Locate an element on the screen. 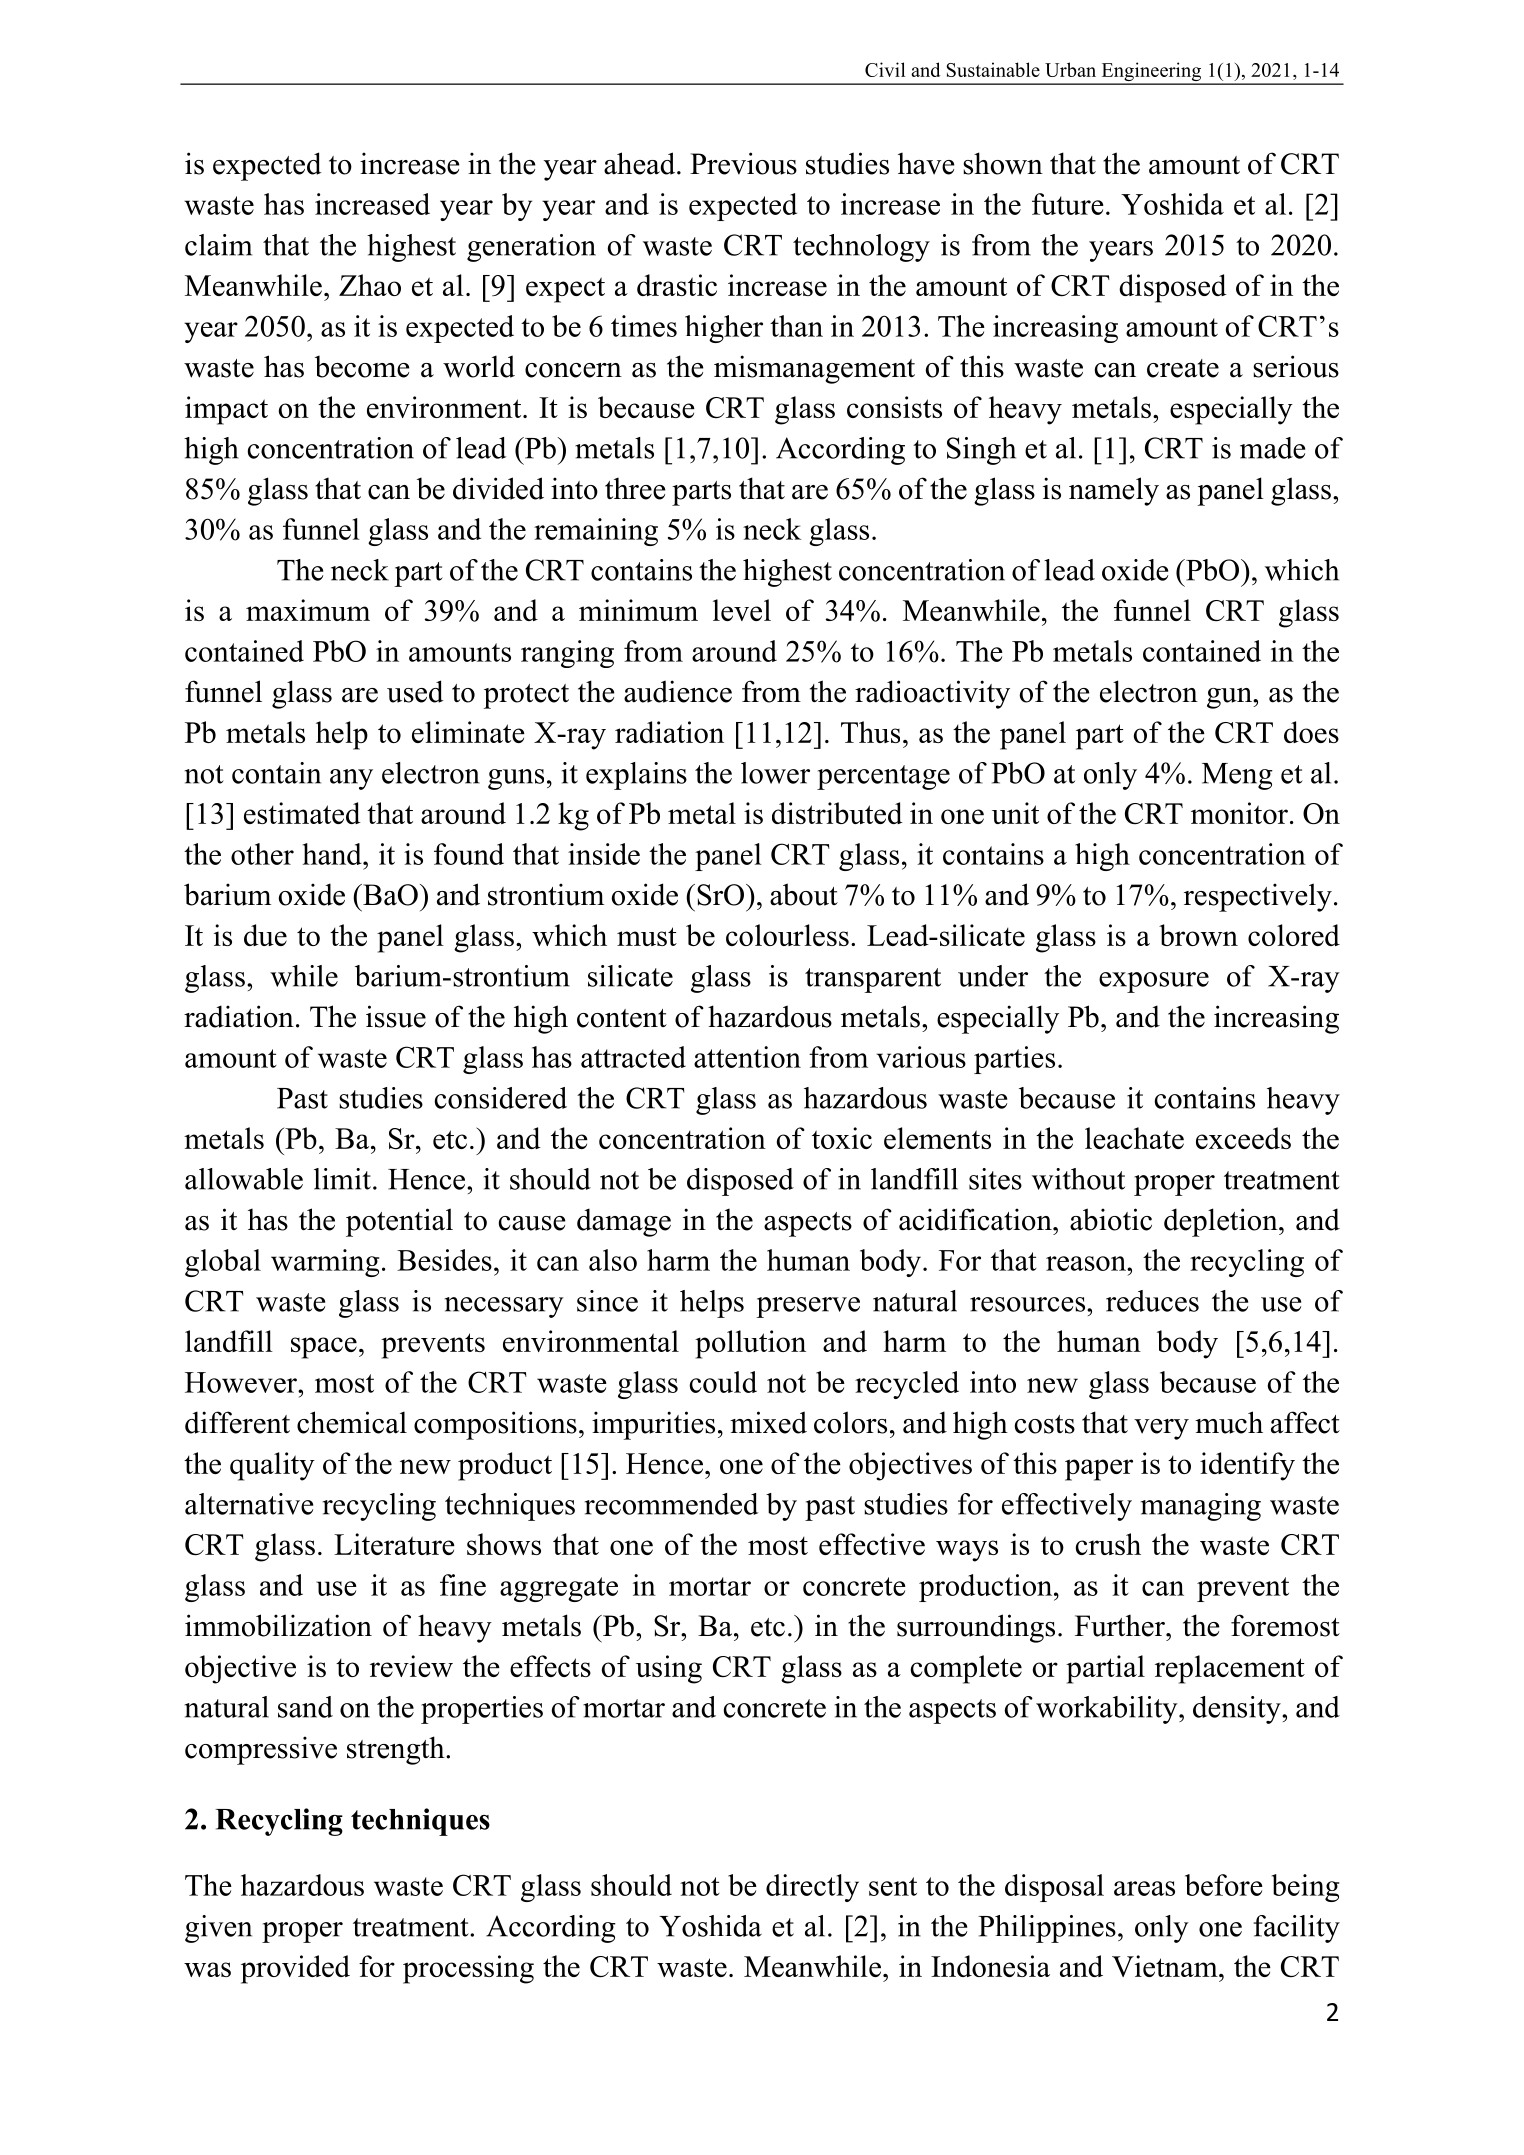 Image resolution: width=1524 pixels, height=2155 pixels. directly is located at coordinates (812, 1888).
